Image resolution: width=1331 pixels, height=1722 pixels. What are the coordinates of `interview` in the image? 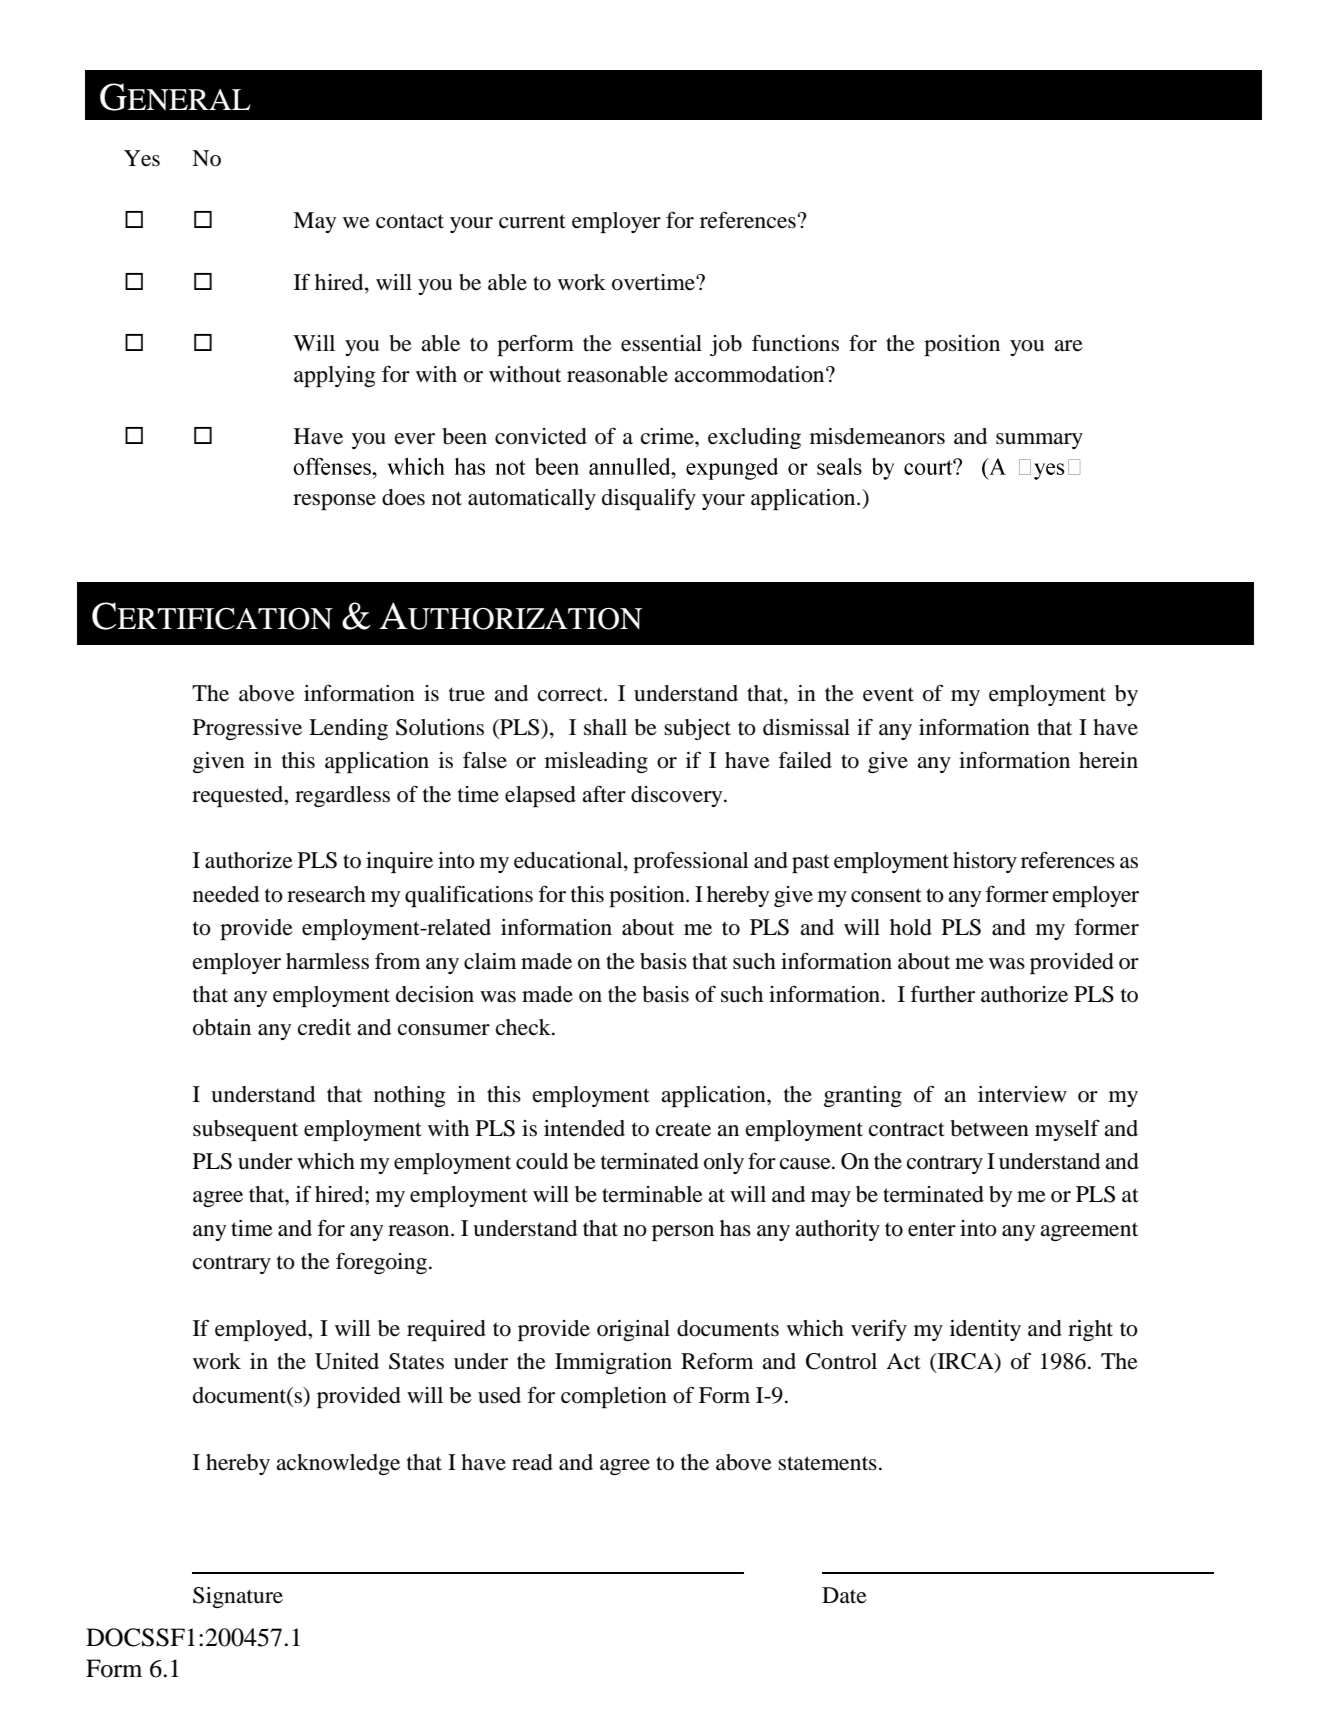 It's located at (1022, 1094).
